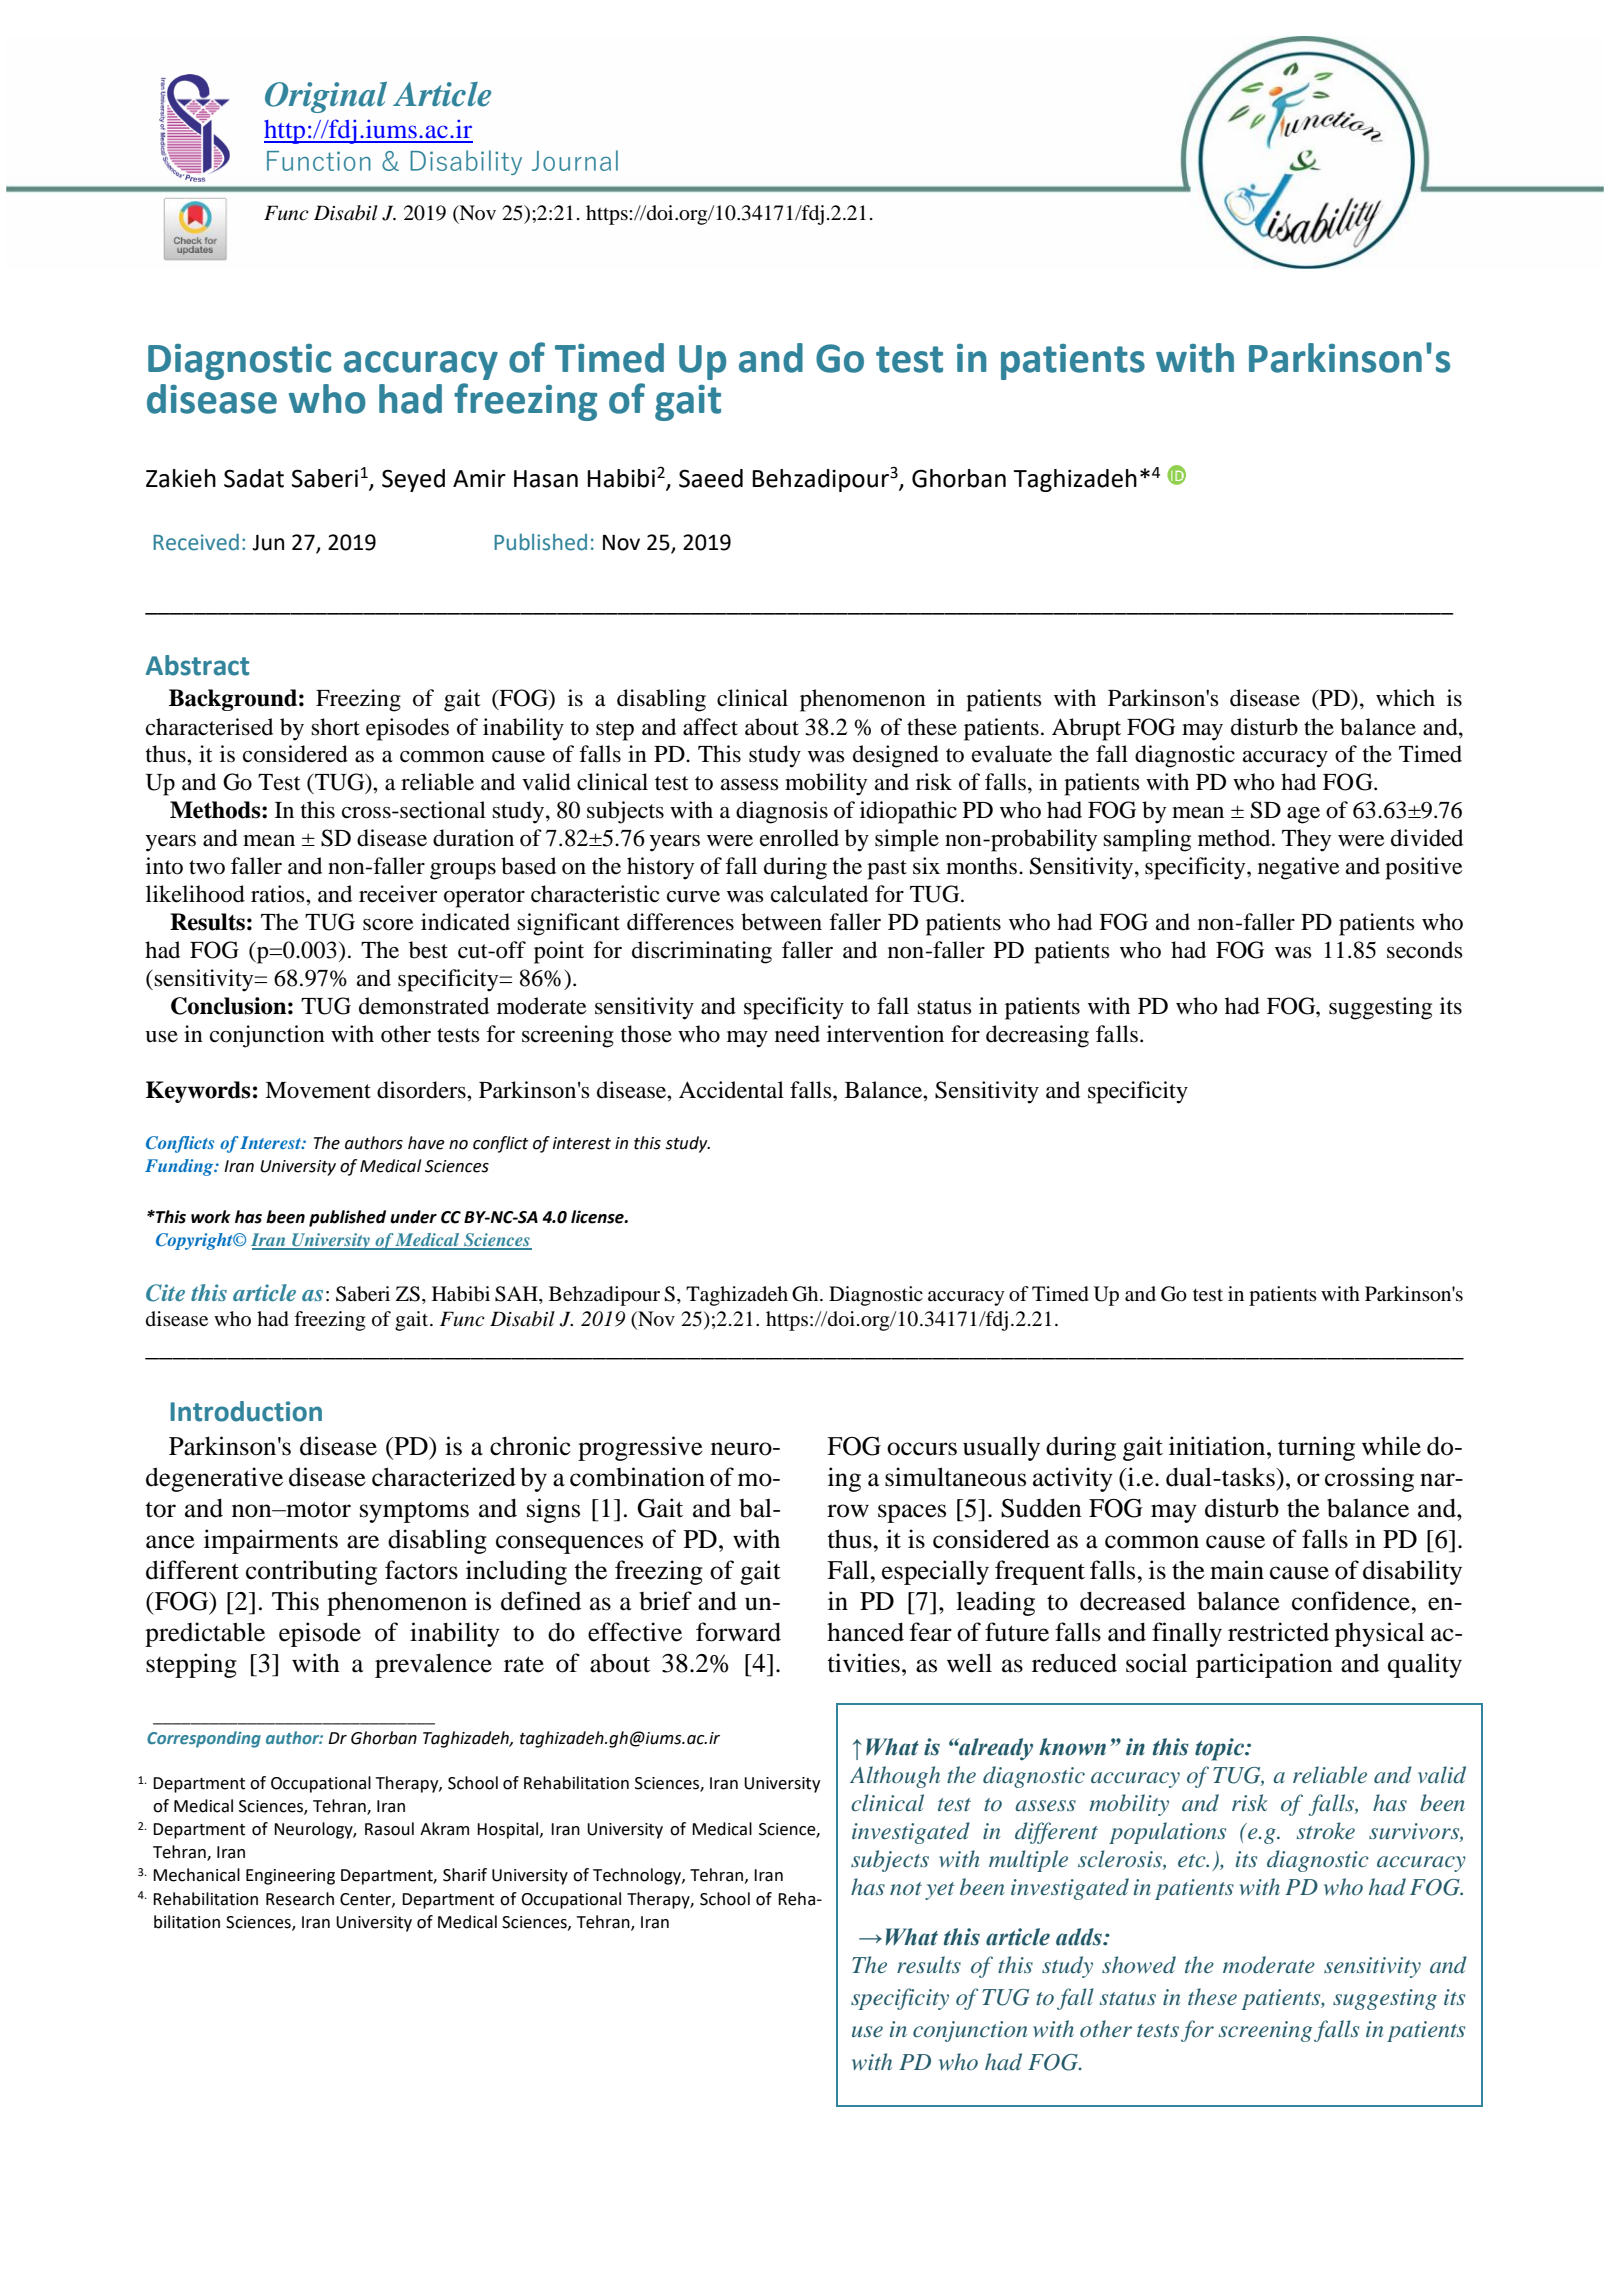 This document has width=1609, height=2275. I want to click on Journal, so click(575, 160).
